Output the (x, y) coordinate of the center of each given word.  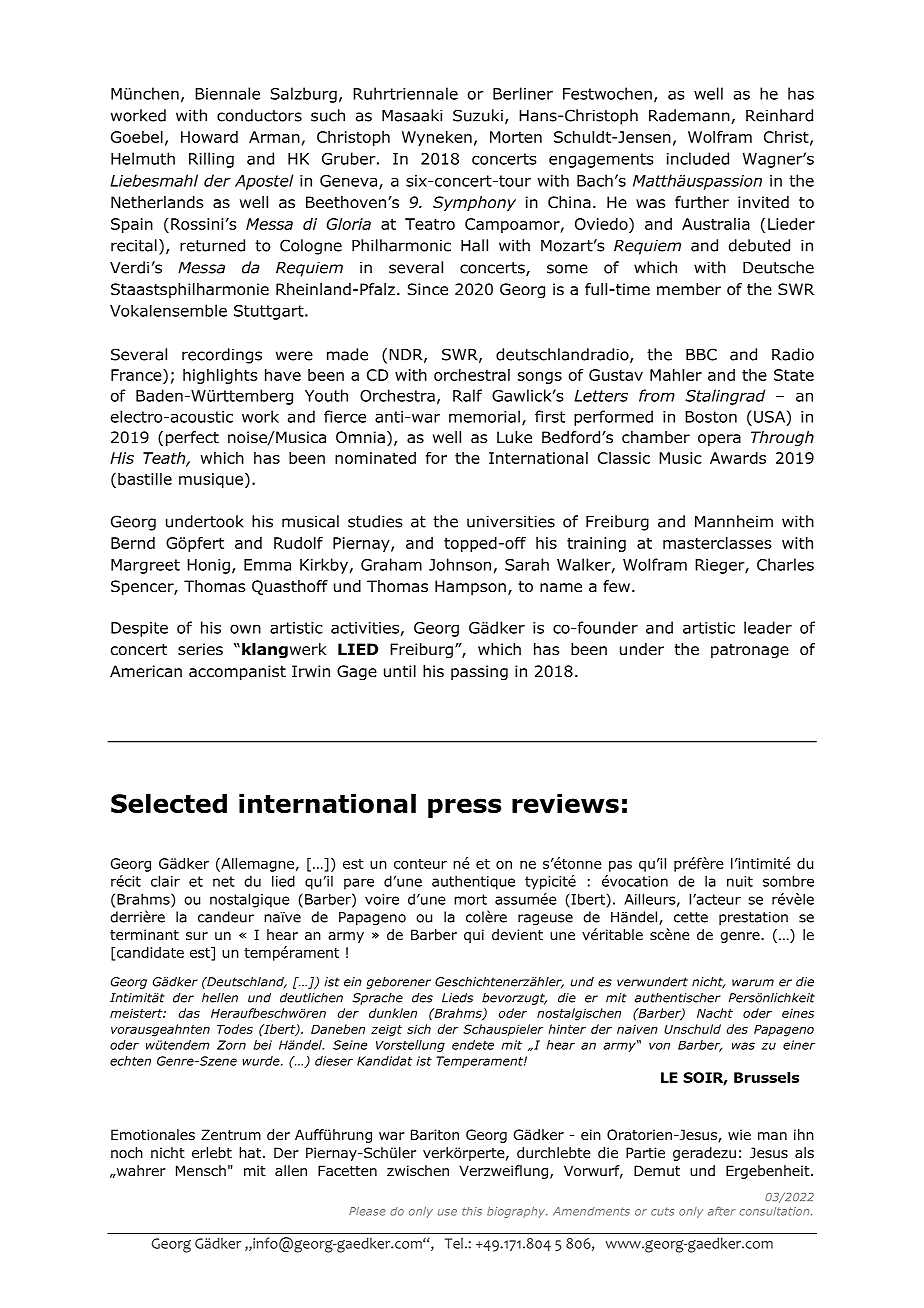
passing (479, 673)
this (472, 1211)
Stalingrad (725, 397)
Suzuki (478, 115)
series (200, 649)
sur (197, 936)
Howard (209, 137)
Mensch (201, 1170)
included (698, 158)
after (722, 1211)
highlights (220, 376)
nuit (740, 881)
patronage (750, 651)
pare (359, 884)
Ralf (467, 395)
